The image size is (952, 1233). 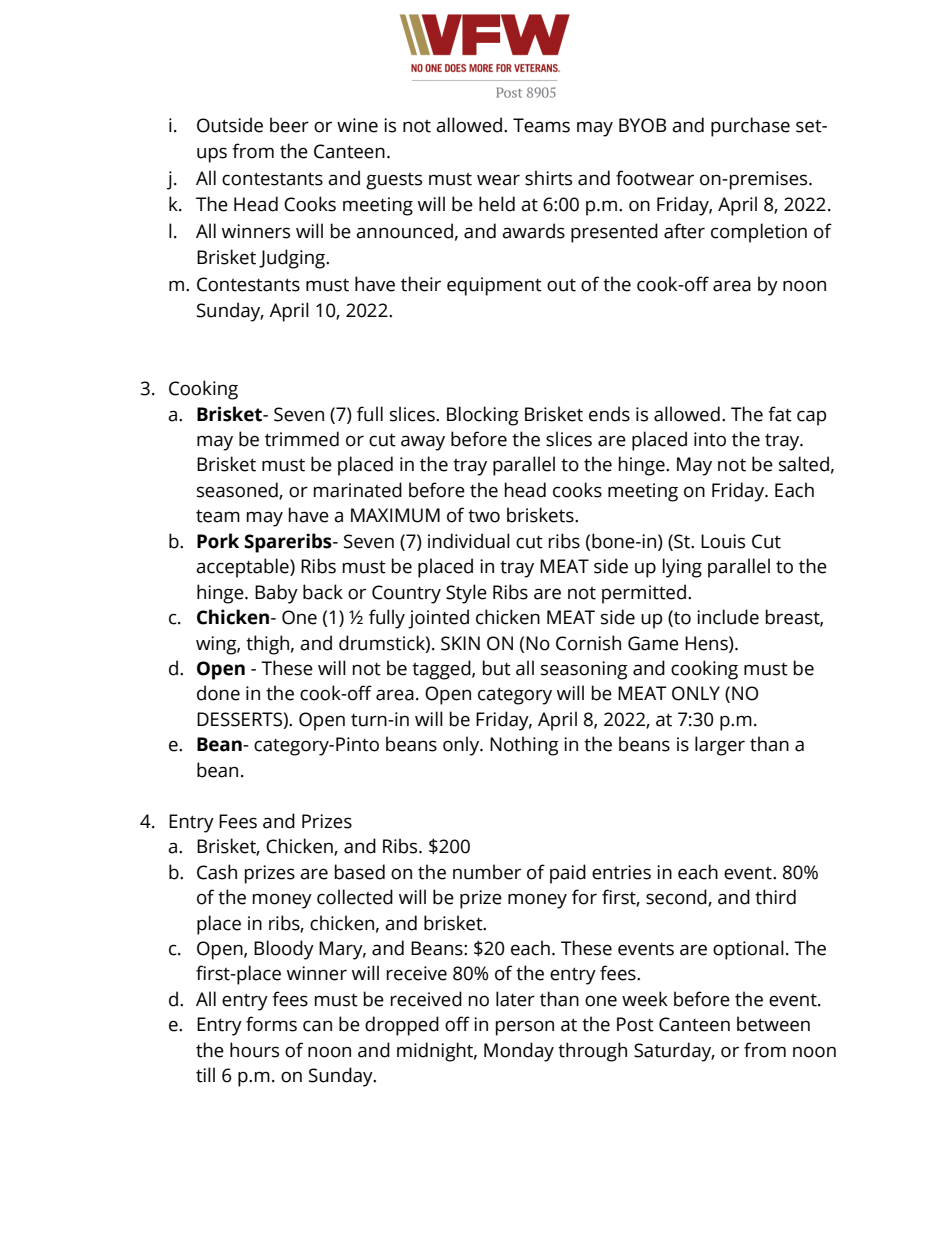 What do you see at coordinates (548, 178) in the screenshot?
I see `shirts` at bounding box center [548, 178].
